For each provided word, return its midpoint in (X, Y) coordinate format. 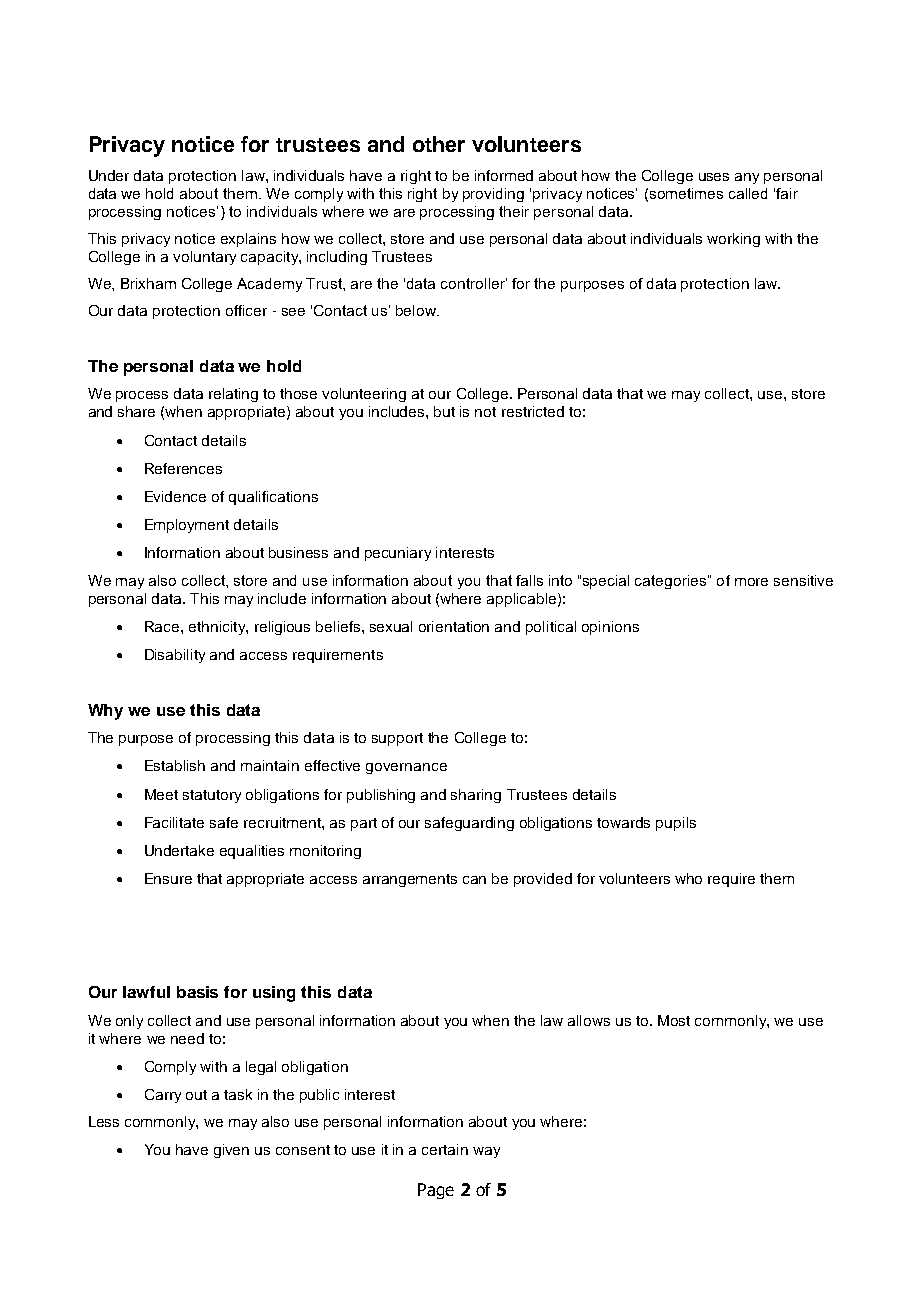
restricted (533, 411)
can (474, 880)
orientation (454, 626)
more (751, 582)
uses (714, 177)
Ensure (168, 878)
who (688, 878)
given (231, 1151)
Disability (175, 656)
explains (248, 240)
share (136, 411)
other (439, 144)
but (444, 411)
